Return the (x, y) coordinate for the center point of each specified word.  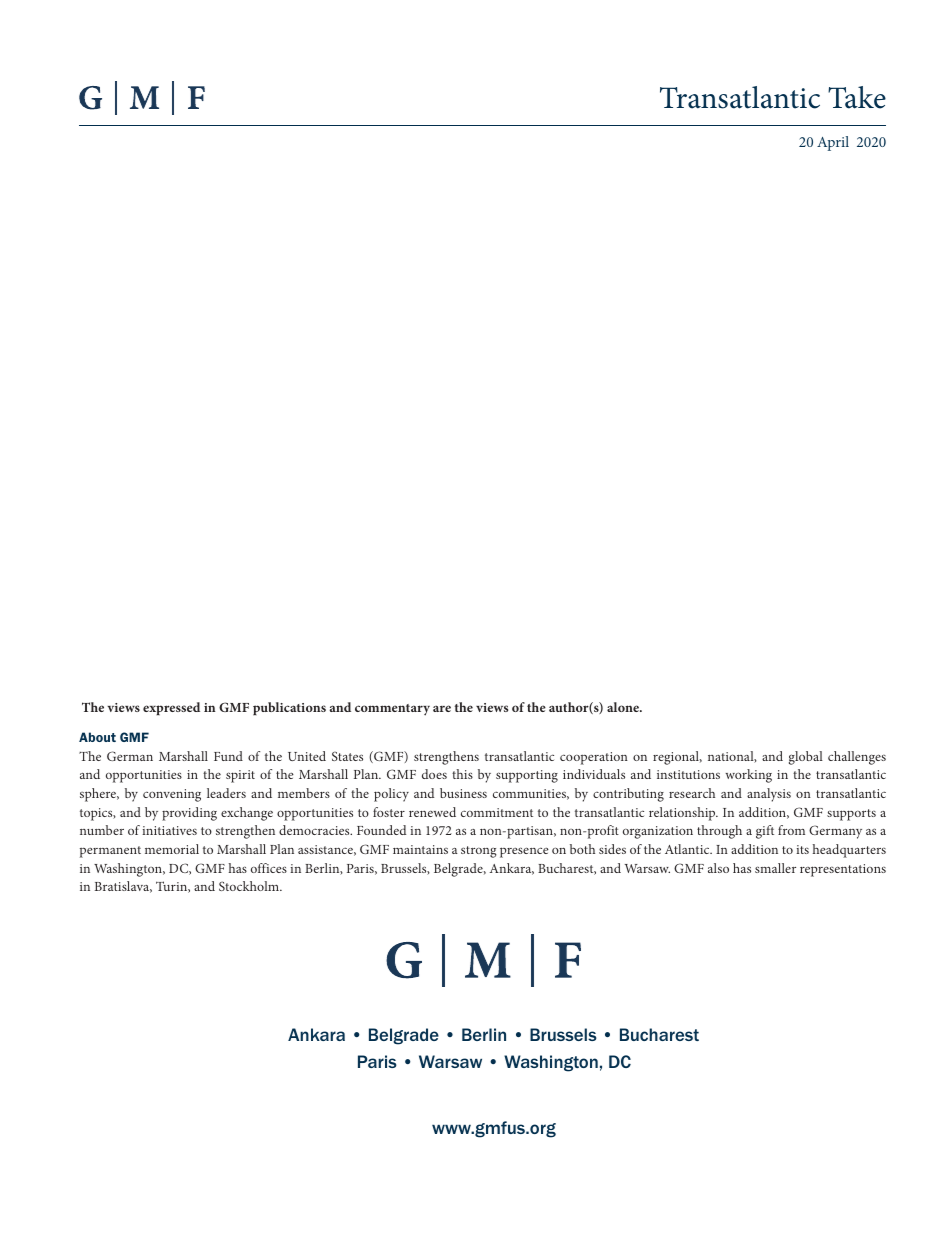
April (833, 143)
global (806, 758)
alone (624, 707)
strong (479, 852)
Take (857, 97)
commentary (392, 710)
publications (289, 708)
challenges (857, 758)
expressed (171, 708)
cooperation (594, 758)
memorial (172, 849)
